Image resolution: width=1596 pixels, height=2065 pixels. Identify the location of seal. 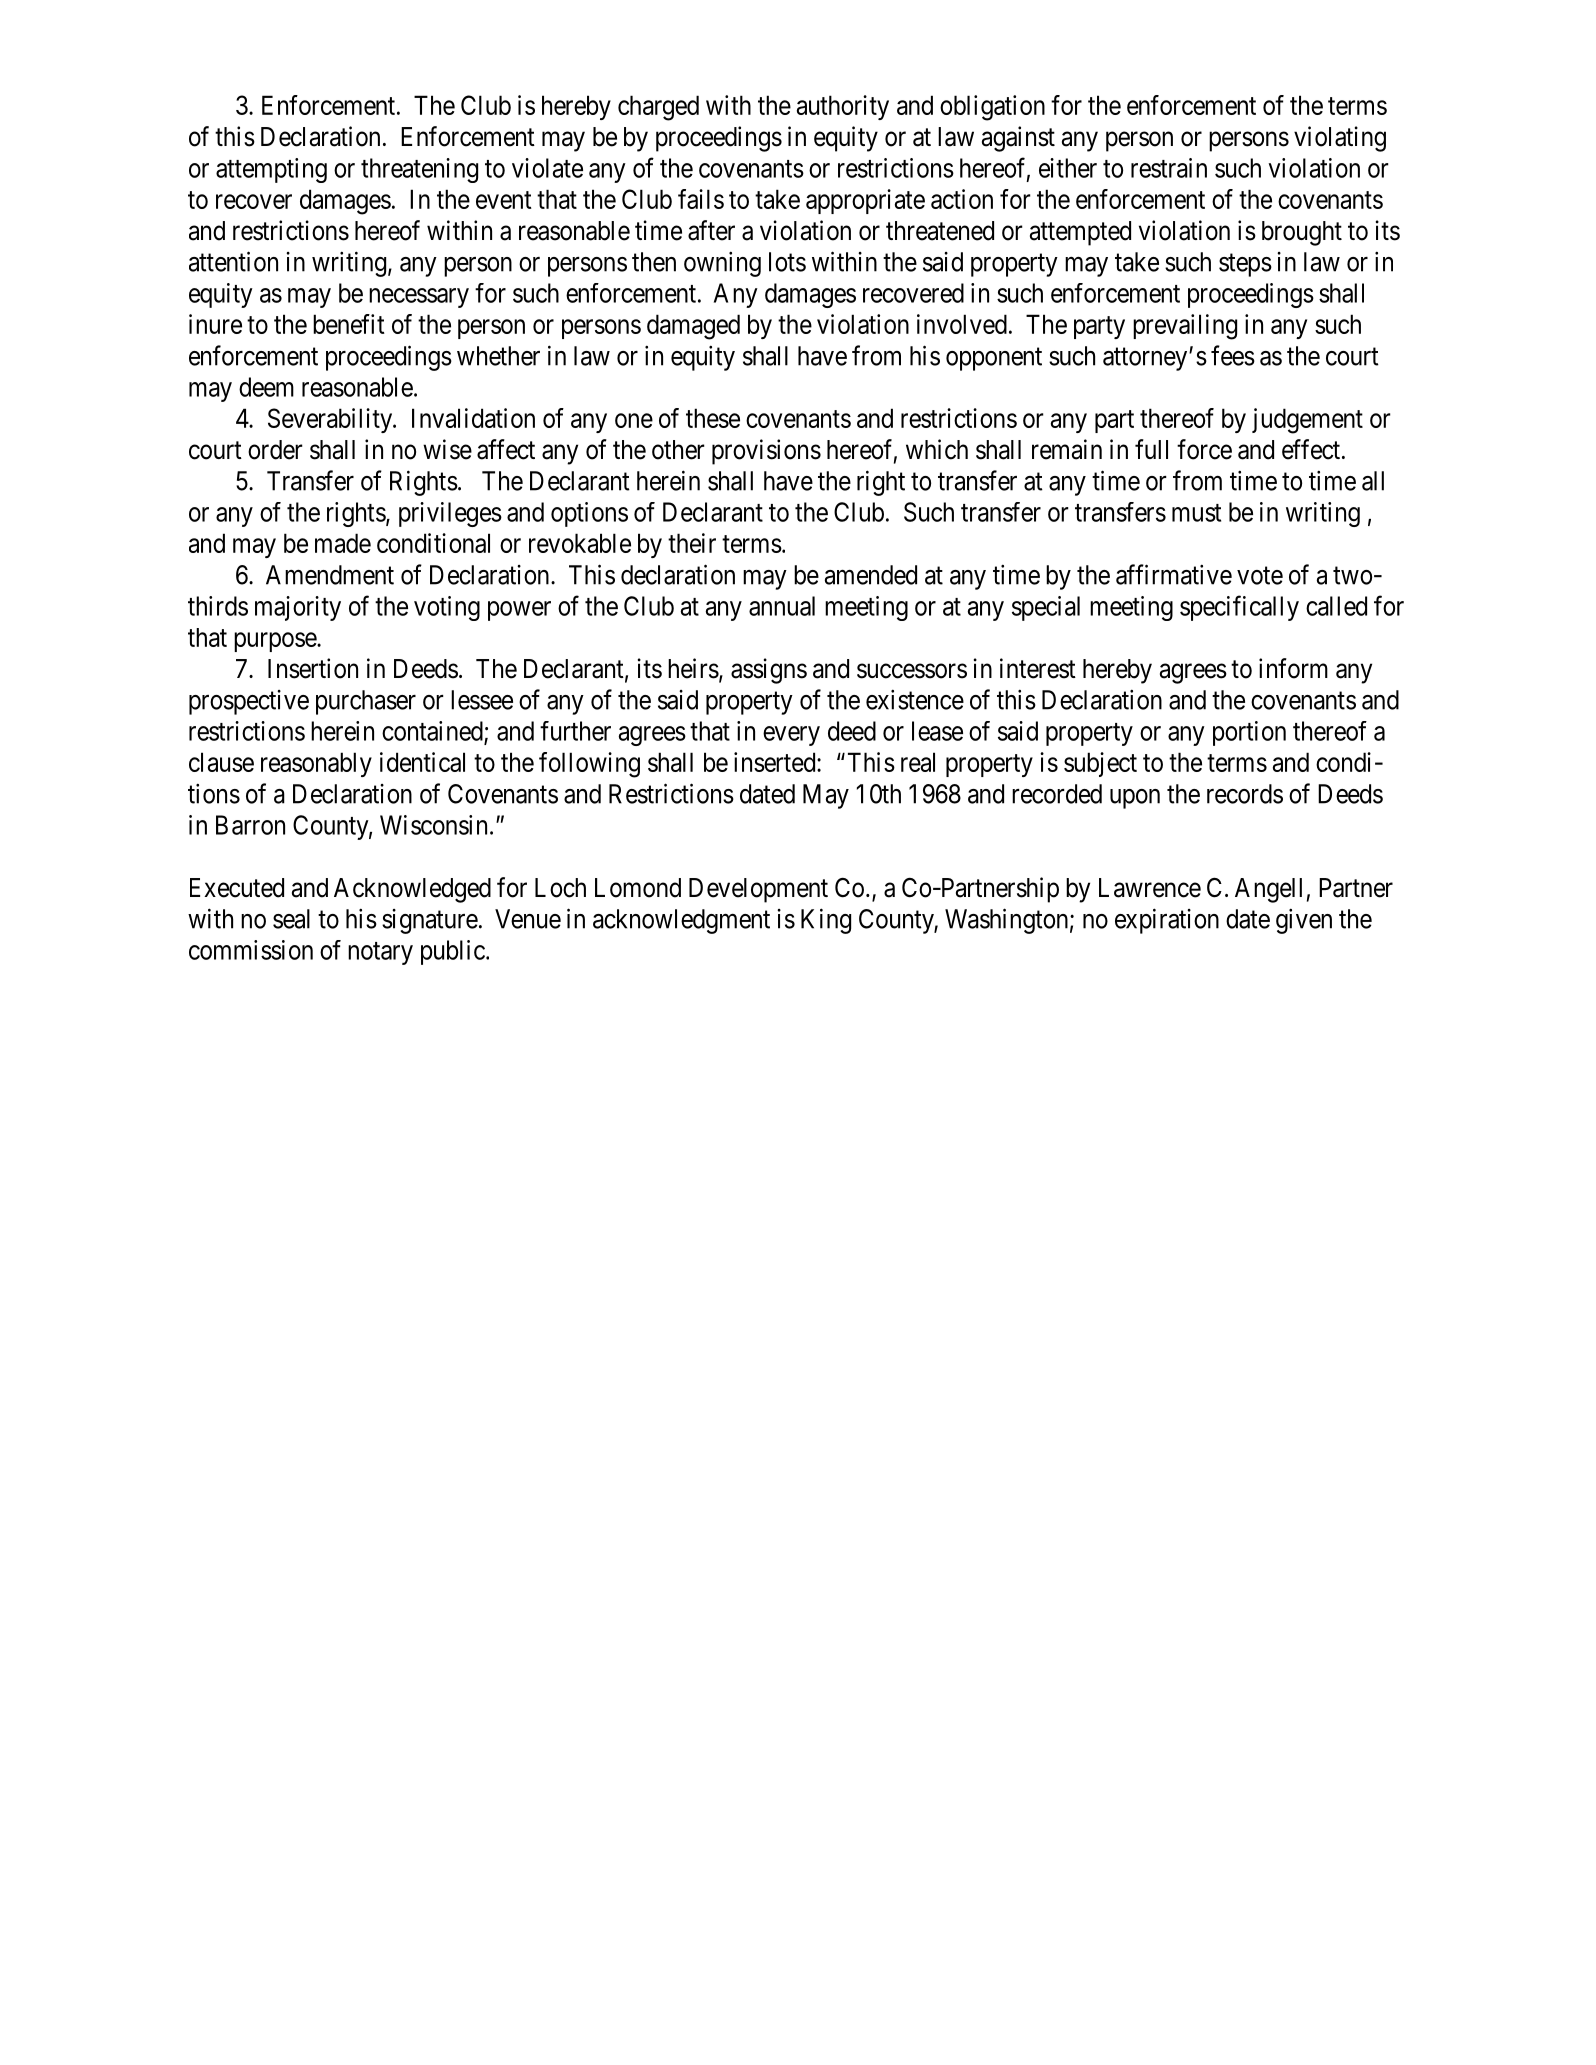
(291, 919).
